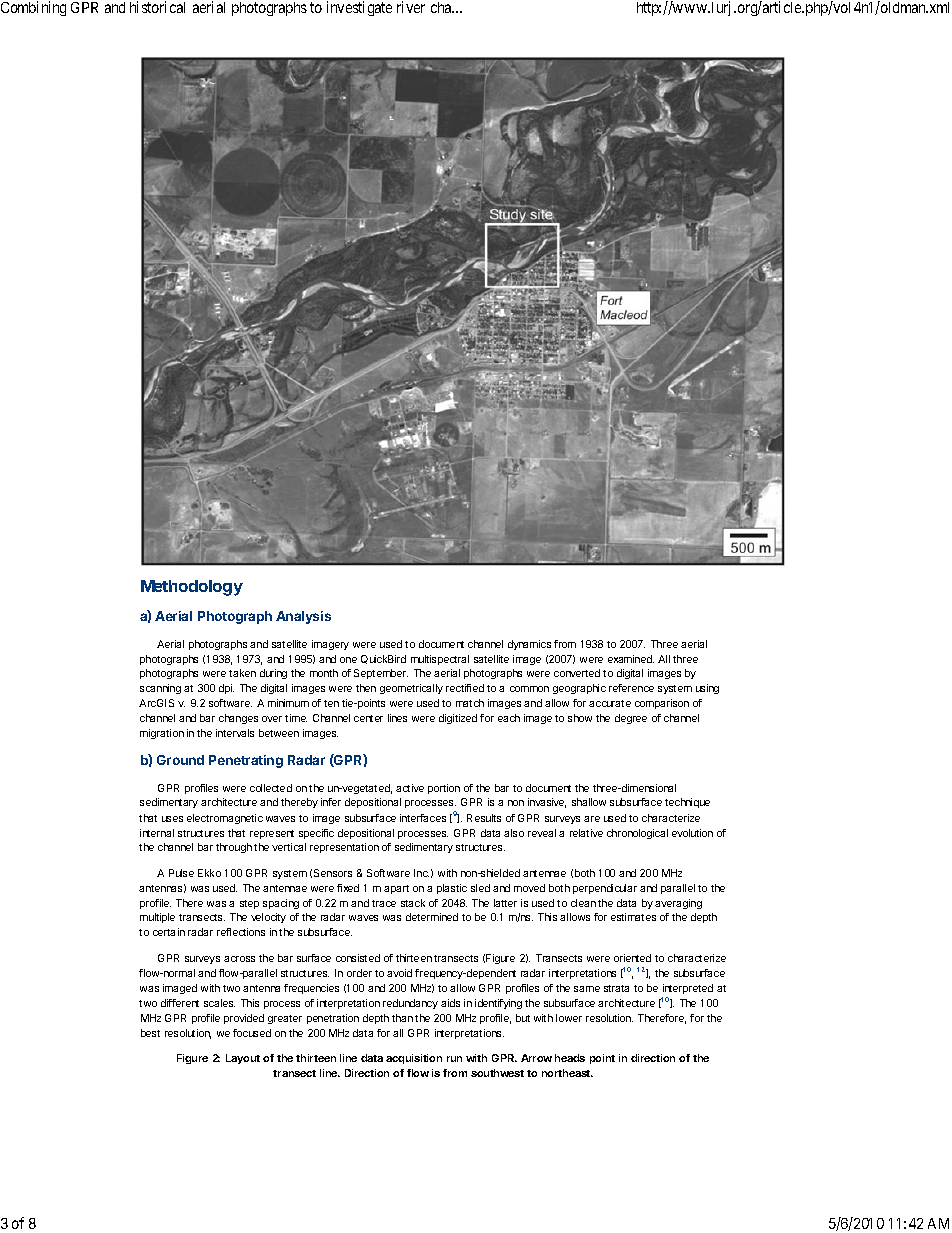 The image size is (952, 1233). What do you see at coordinates (411, 7) in the screenshot?
I see `river` at bounding box center [411, 7].
